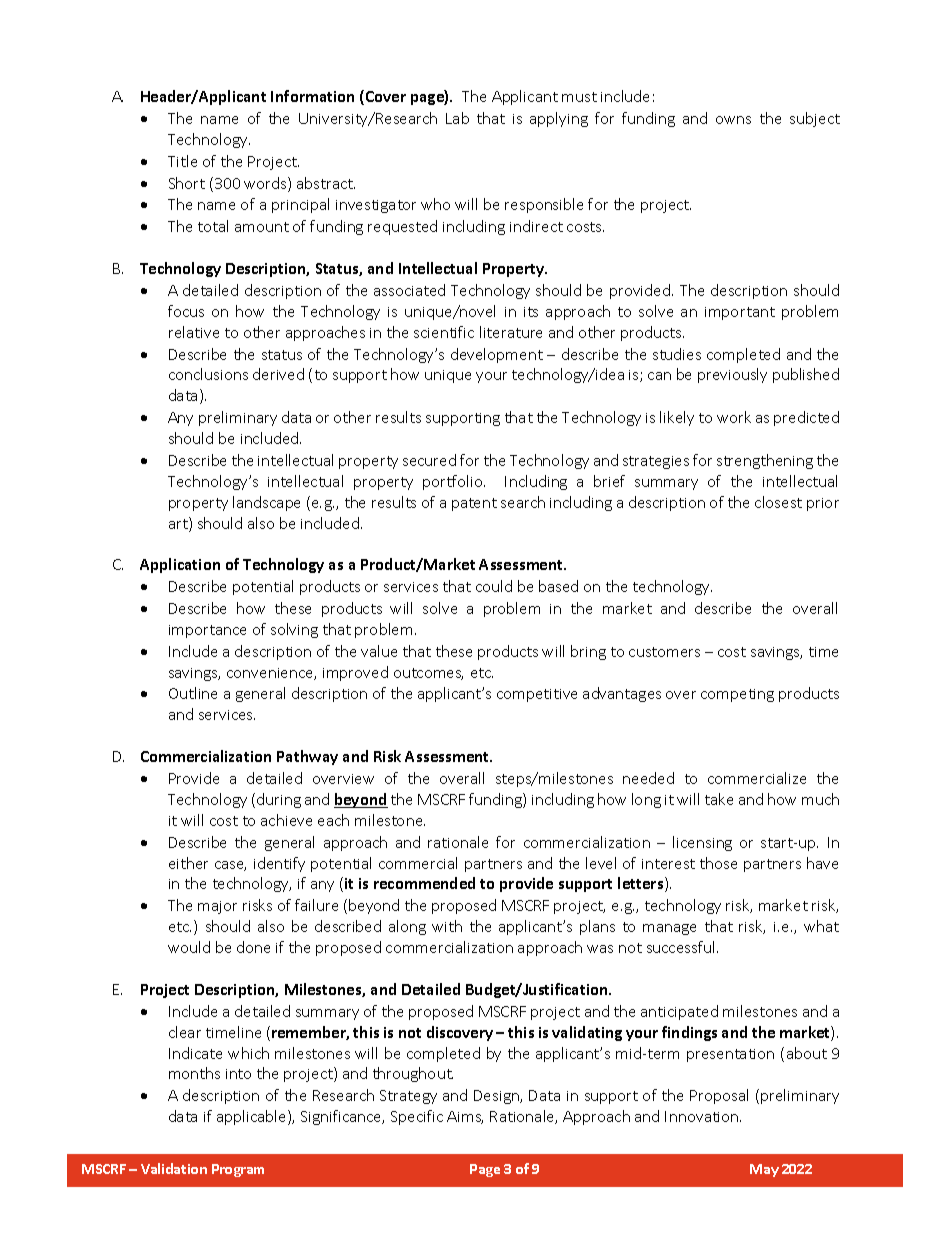  What do you see at coordinates (454, 482) in the page?
I see `portfolio` at bounding box center [454, 482].
